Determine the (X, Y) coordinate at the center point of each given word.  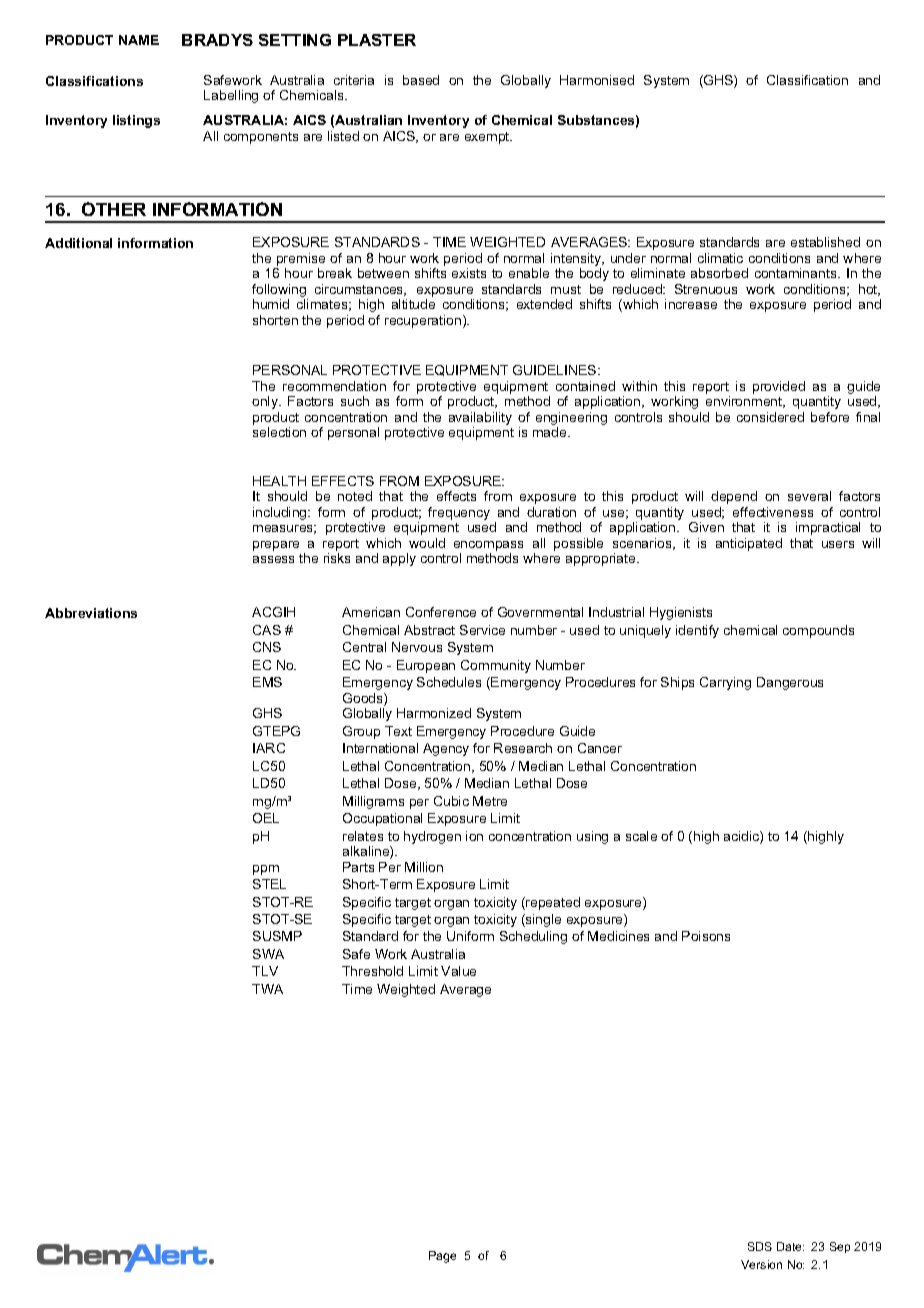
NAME (139, 40)
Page (442, 1257)
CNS (267, 647)
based (421, 80)
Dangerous (790, 683)
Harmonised (597, 80)
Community (496, 666)
